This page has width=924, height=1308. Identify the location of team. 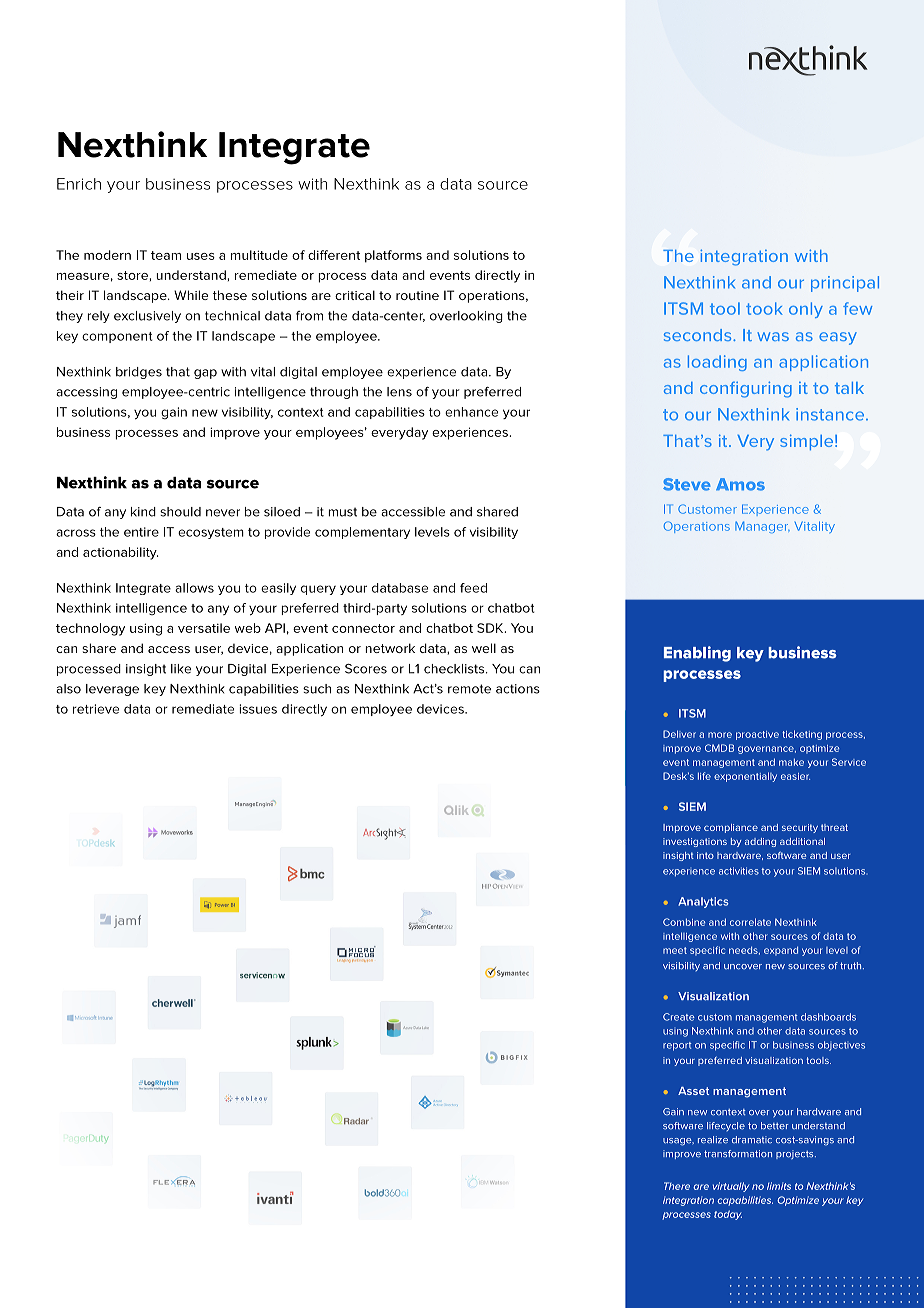
(166, 255).
